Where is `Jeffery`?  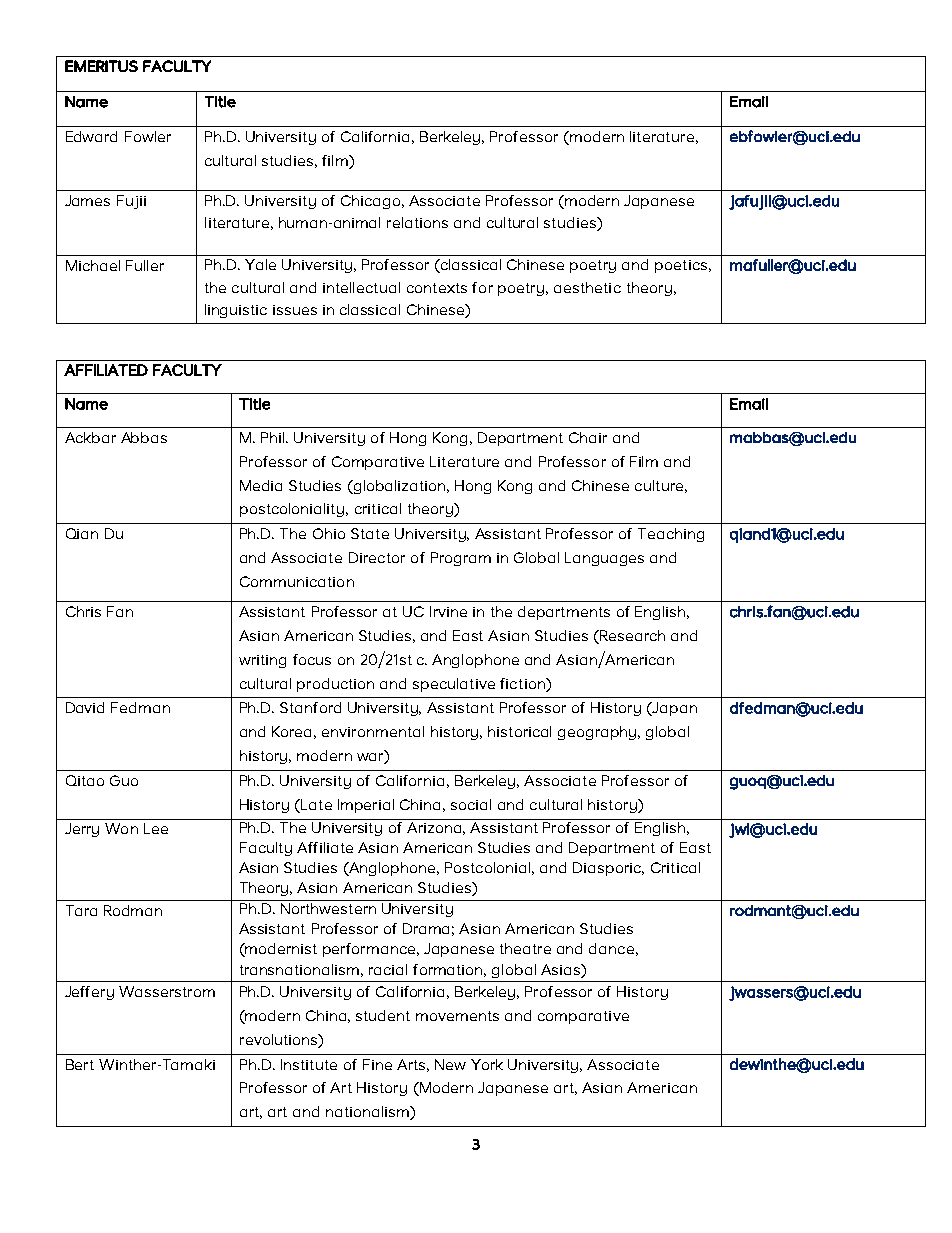 Jeffery is located at coordinates (89, 993).
